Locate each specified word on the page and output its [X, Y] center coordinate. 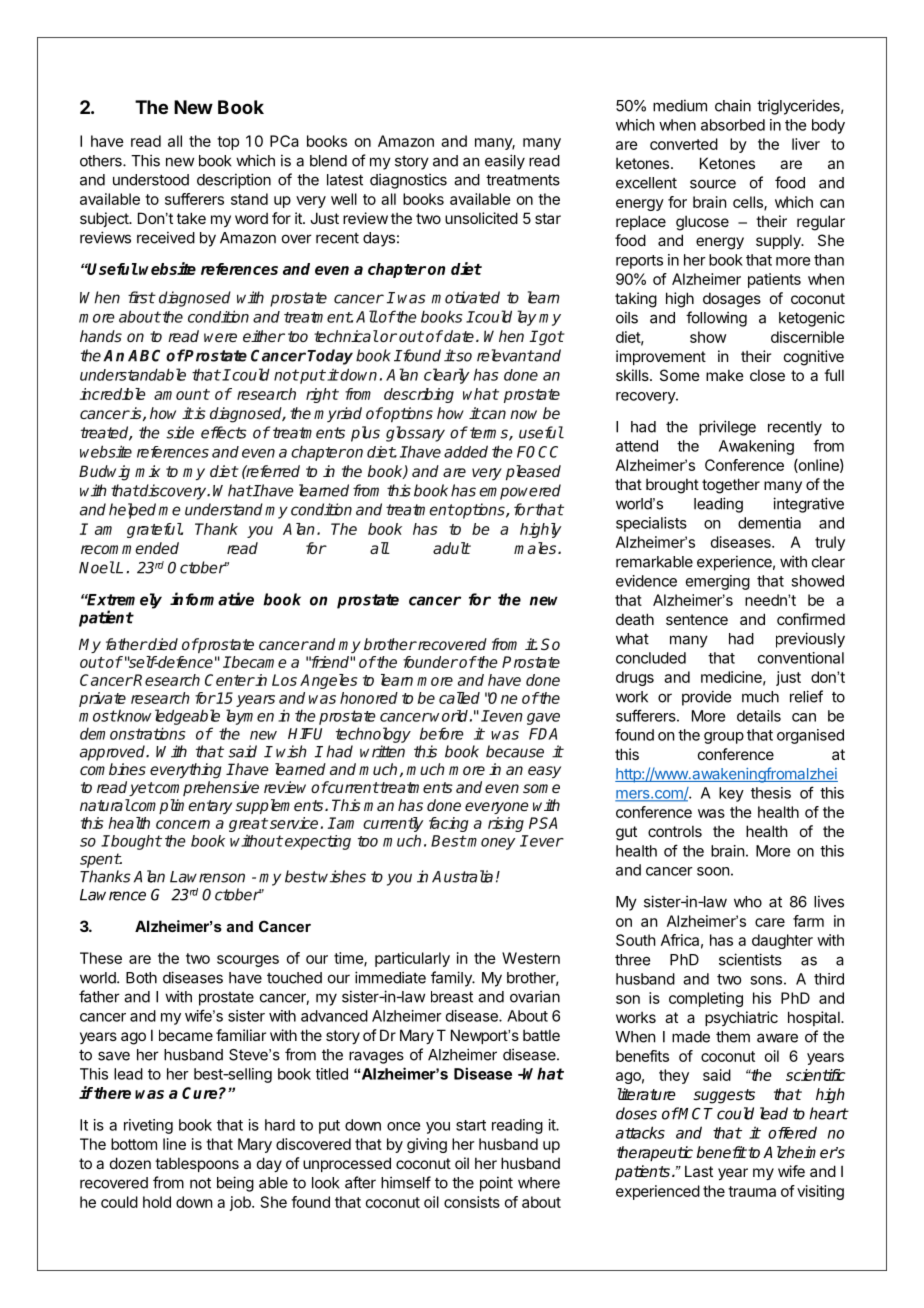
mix [147, 471]
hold [157, 1202]
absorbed [733, 125]
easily [505, 162]
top [228, 143]
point [496, 1184]
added [466, 451]
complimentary [180, 806]
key [731, 794]
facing [449, 824]
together [731, 486]
